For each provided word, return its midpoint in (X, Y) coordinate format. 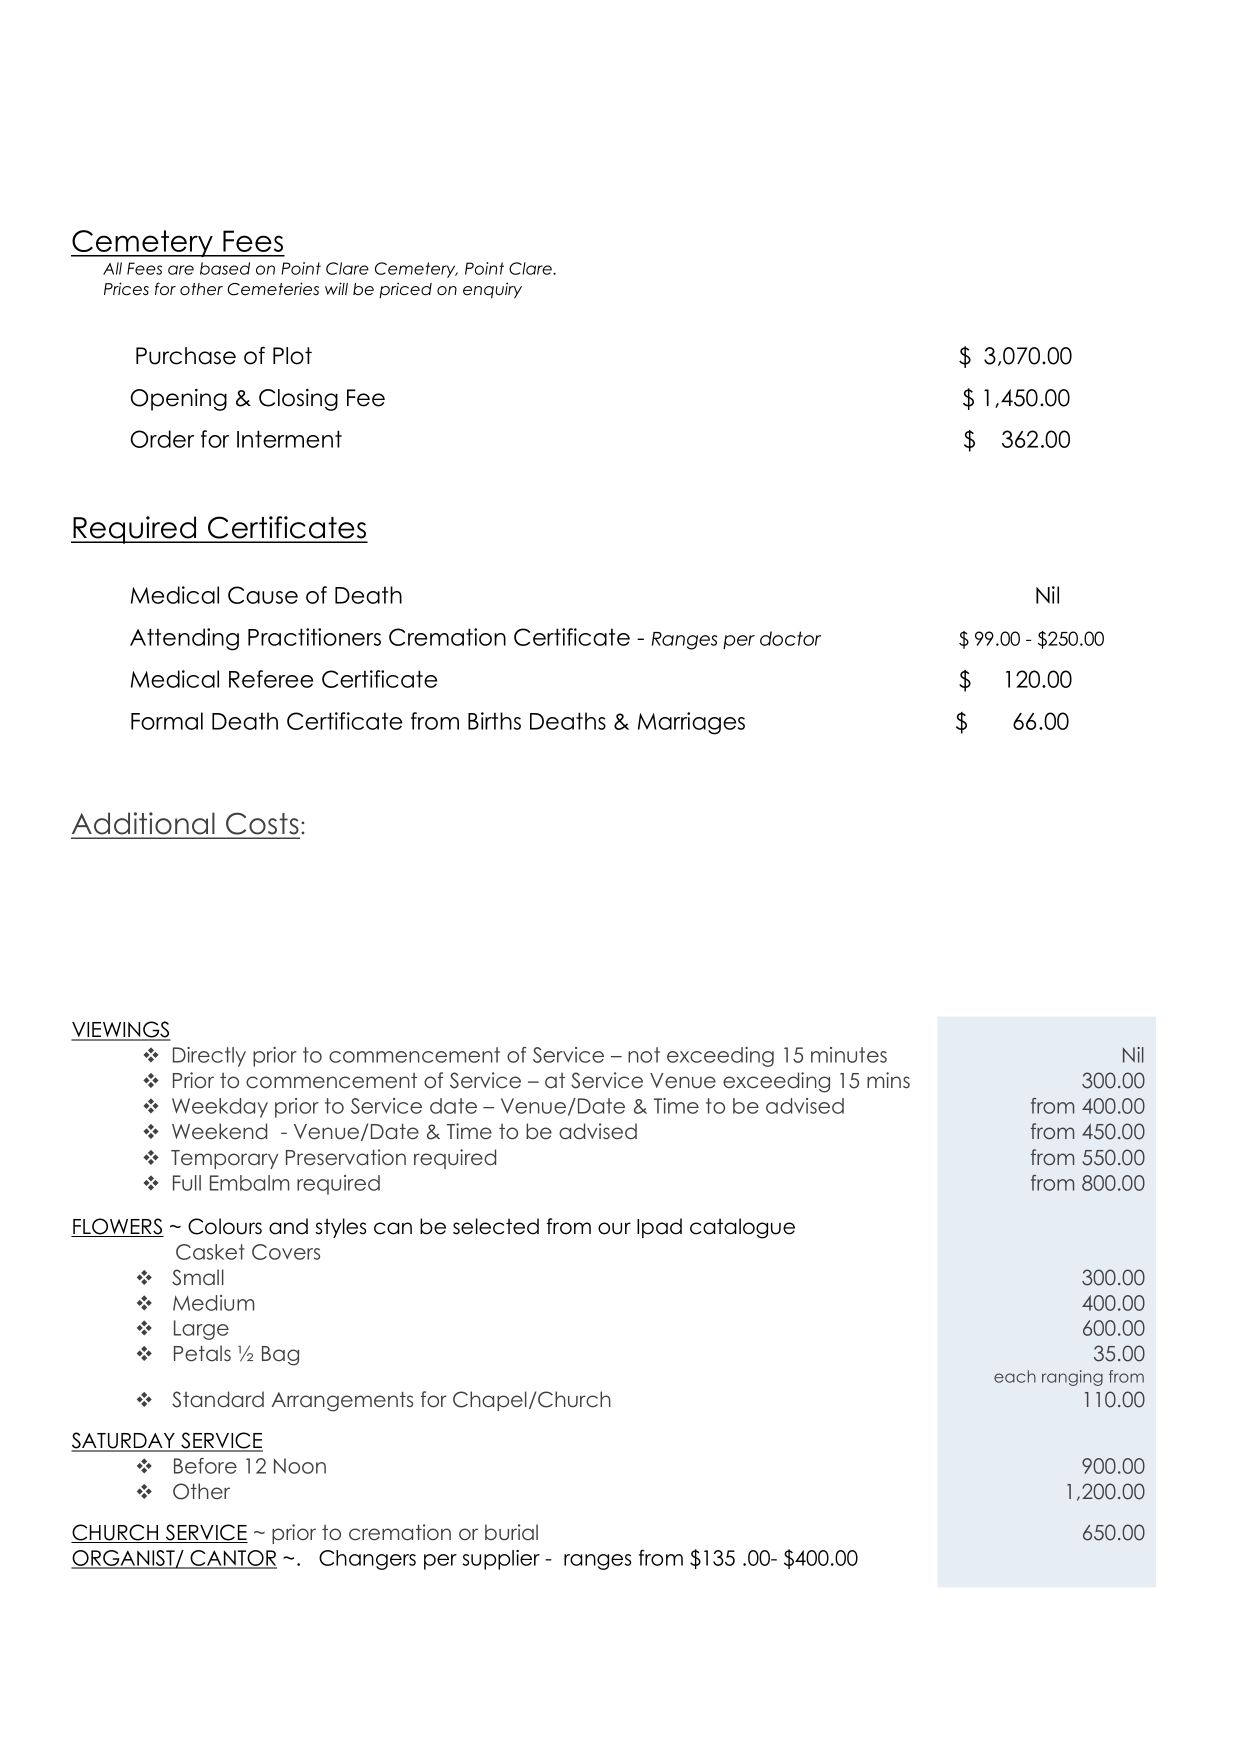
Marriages (691, 723)
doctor (790, 638)
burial (511, 1532)
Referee (271, 679)
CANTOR (233, 1559)
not (644, 1055)
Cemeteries (273, 289)
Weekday (220, 1108)
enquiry (492, 290)
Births (494, 721)
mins (888, 1080)
